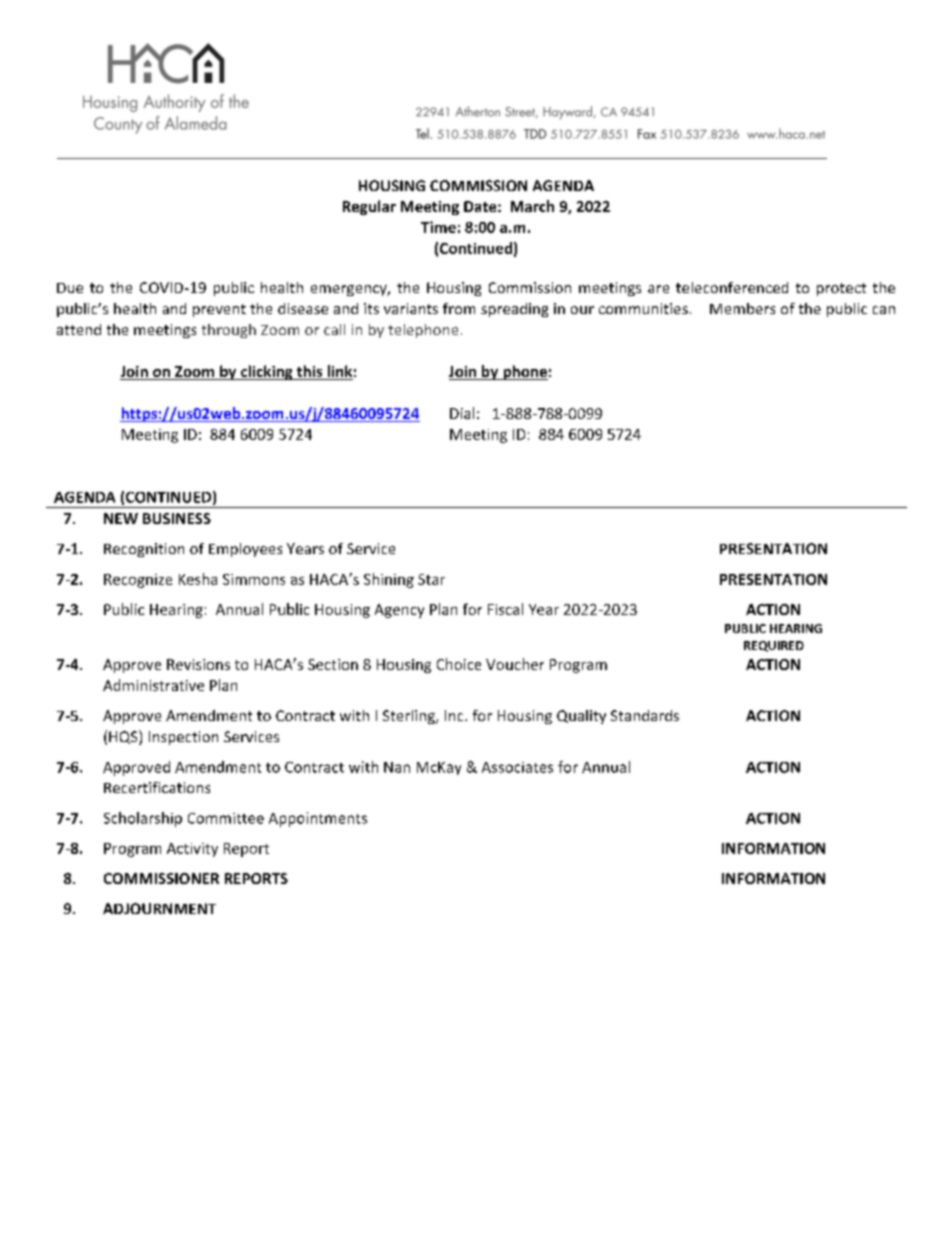 The height and width of the image is (1233, 952). Describe the element at coordinates (318, 819) in the image. I see `Appointments` at that location.
